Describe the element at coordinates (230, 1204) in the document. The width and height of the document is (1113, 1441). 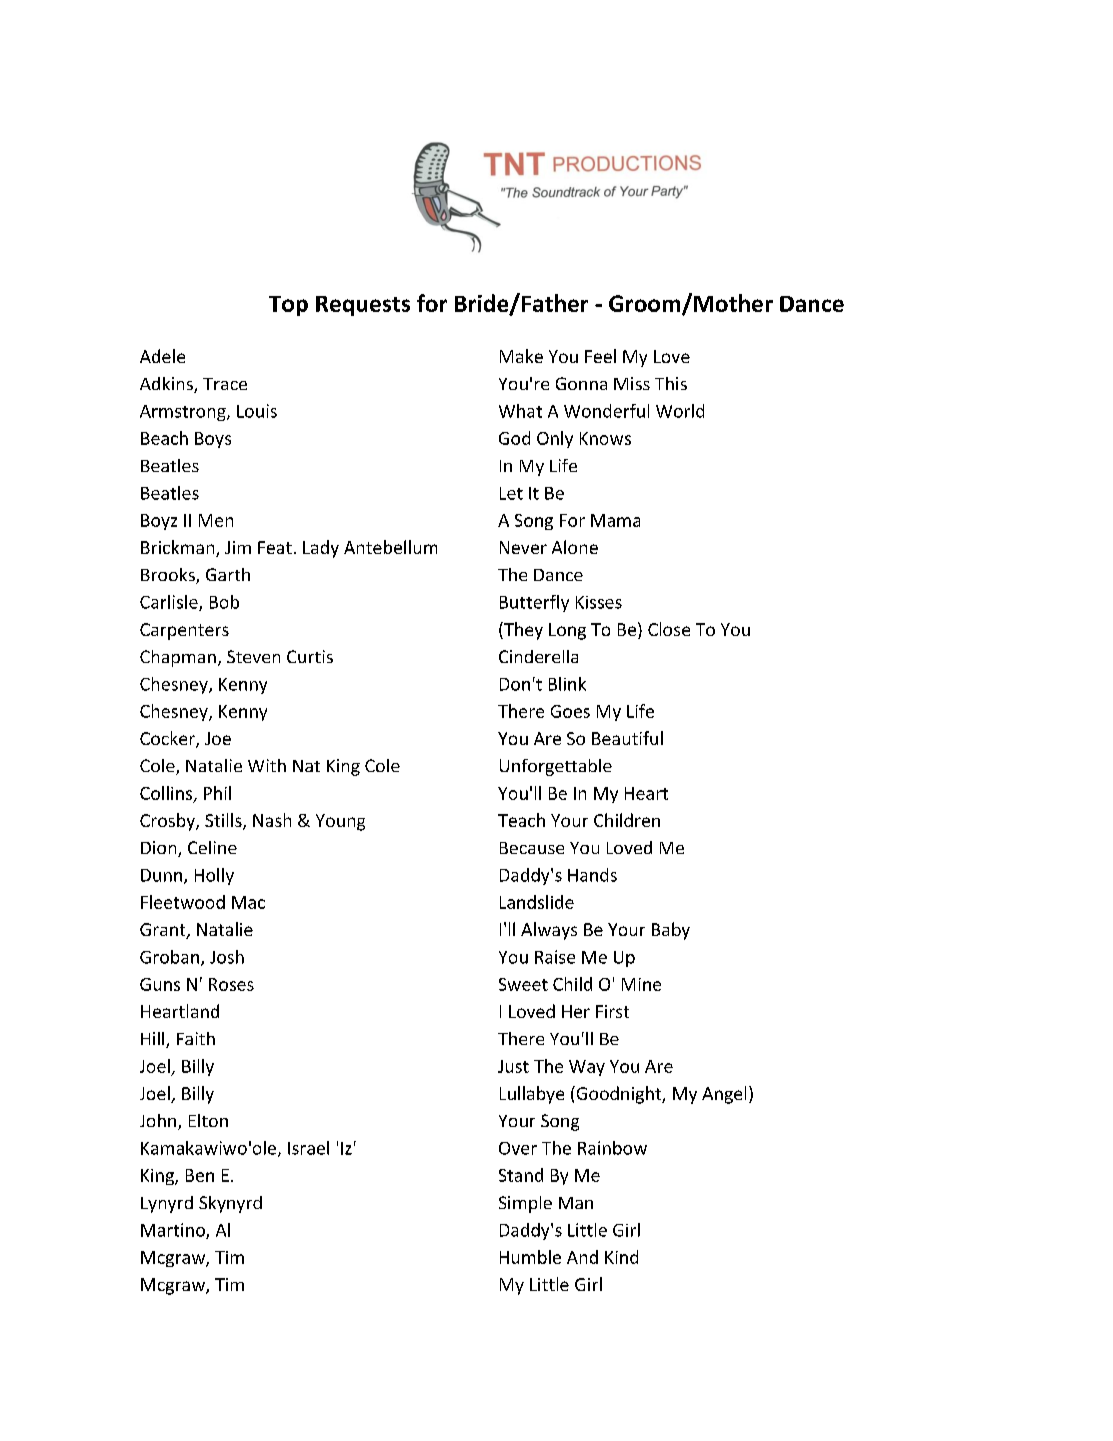
I see `Skynyrd` at that location.
